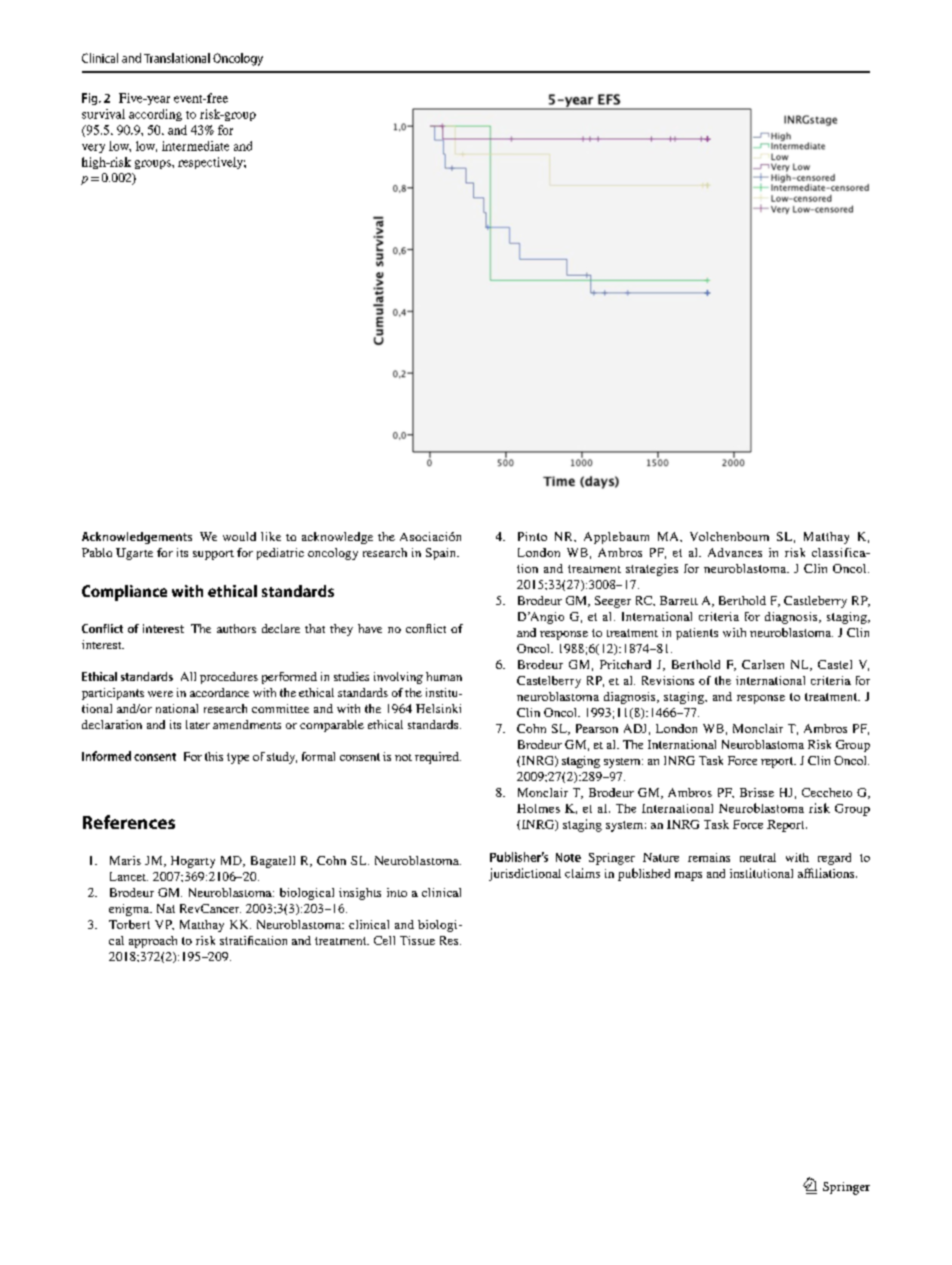  I want to click on enigma, so click(130, 910).
